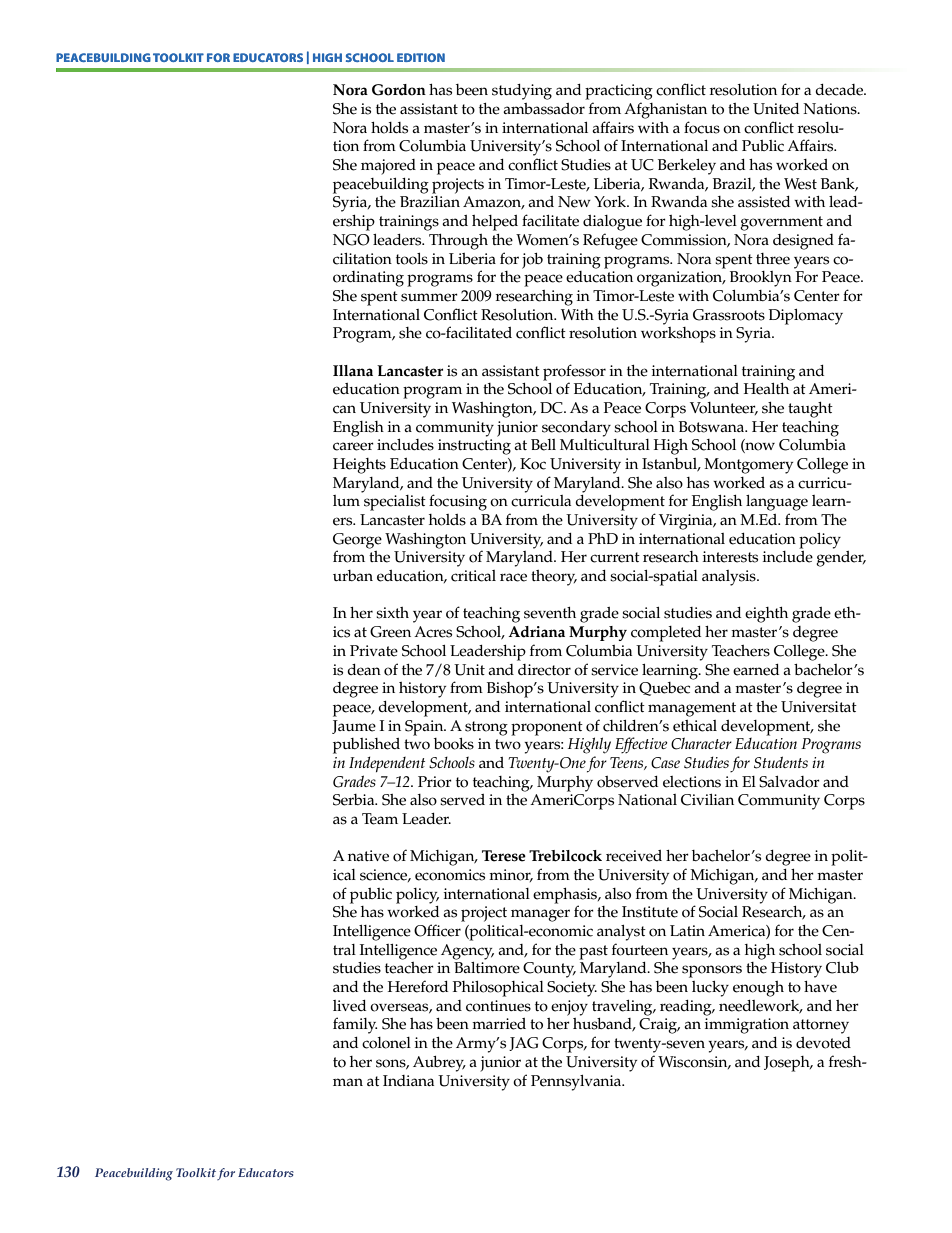 The image size is (952, 1233). Describe the element at coordinates (577, 1083) in the screenshot. I see `Pennsylvania` at that location.
